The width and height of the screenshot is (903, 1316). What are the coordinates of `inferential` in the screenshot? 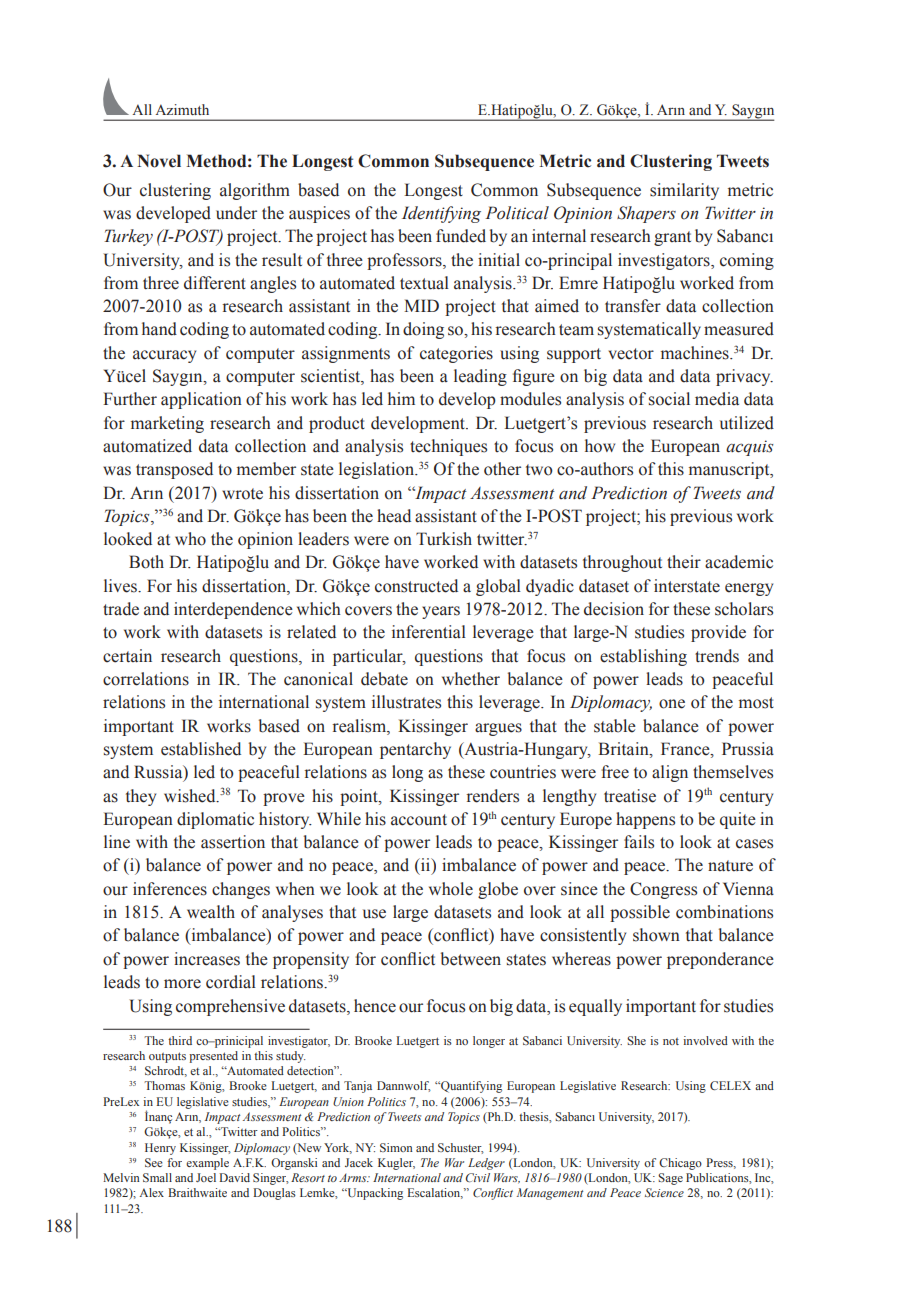 It's located at (429, 632).
